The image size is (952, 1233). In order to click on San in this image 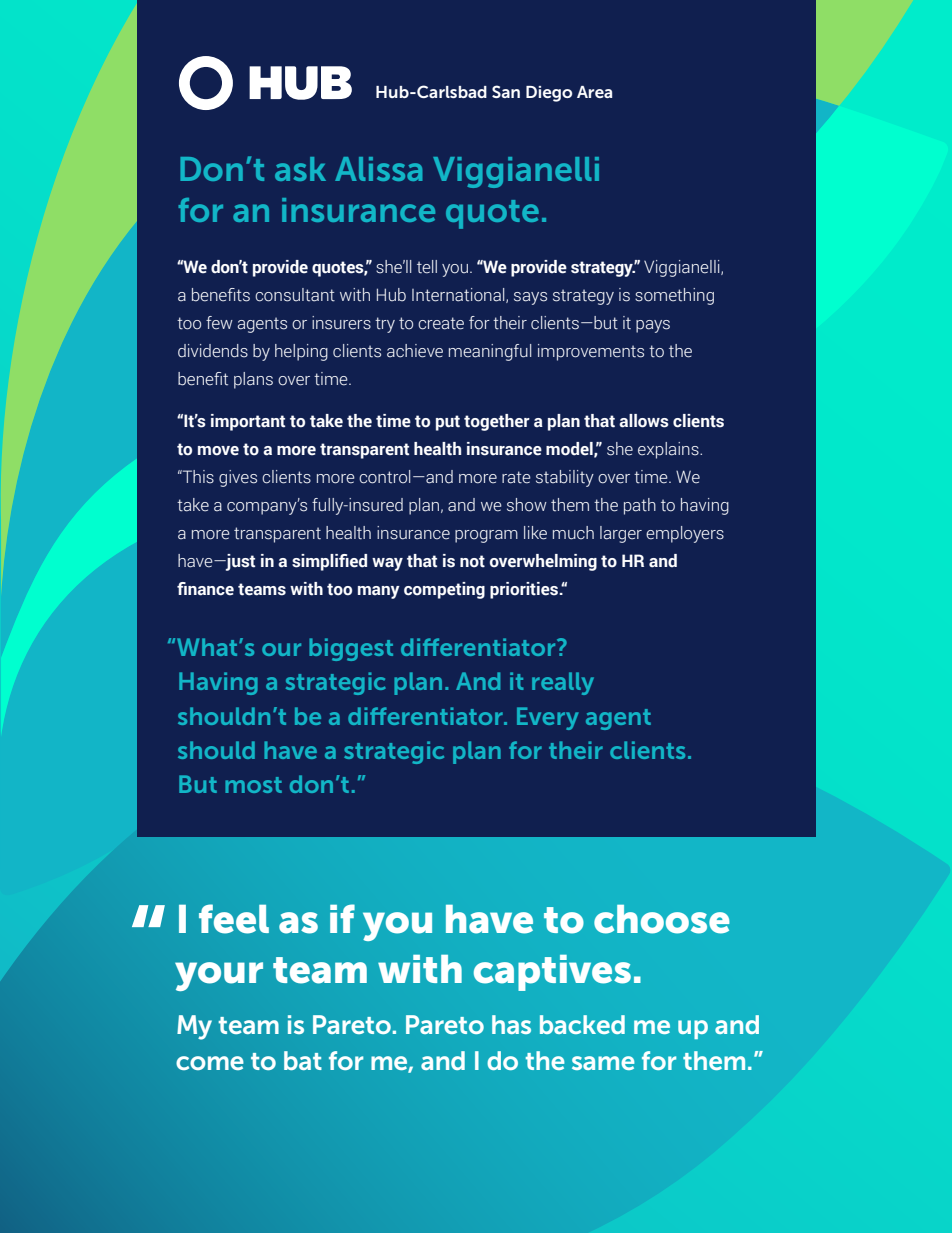, I will do `click(506, 91)`.
